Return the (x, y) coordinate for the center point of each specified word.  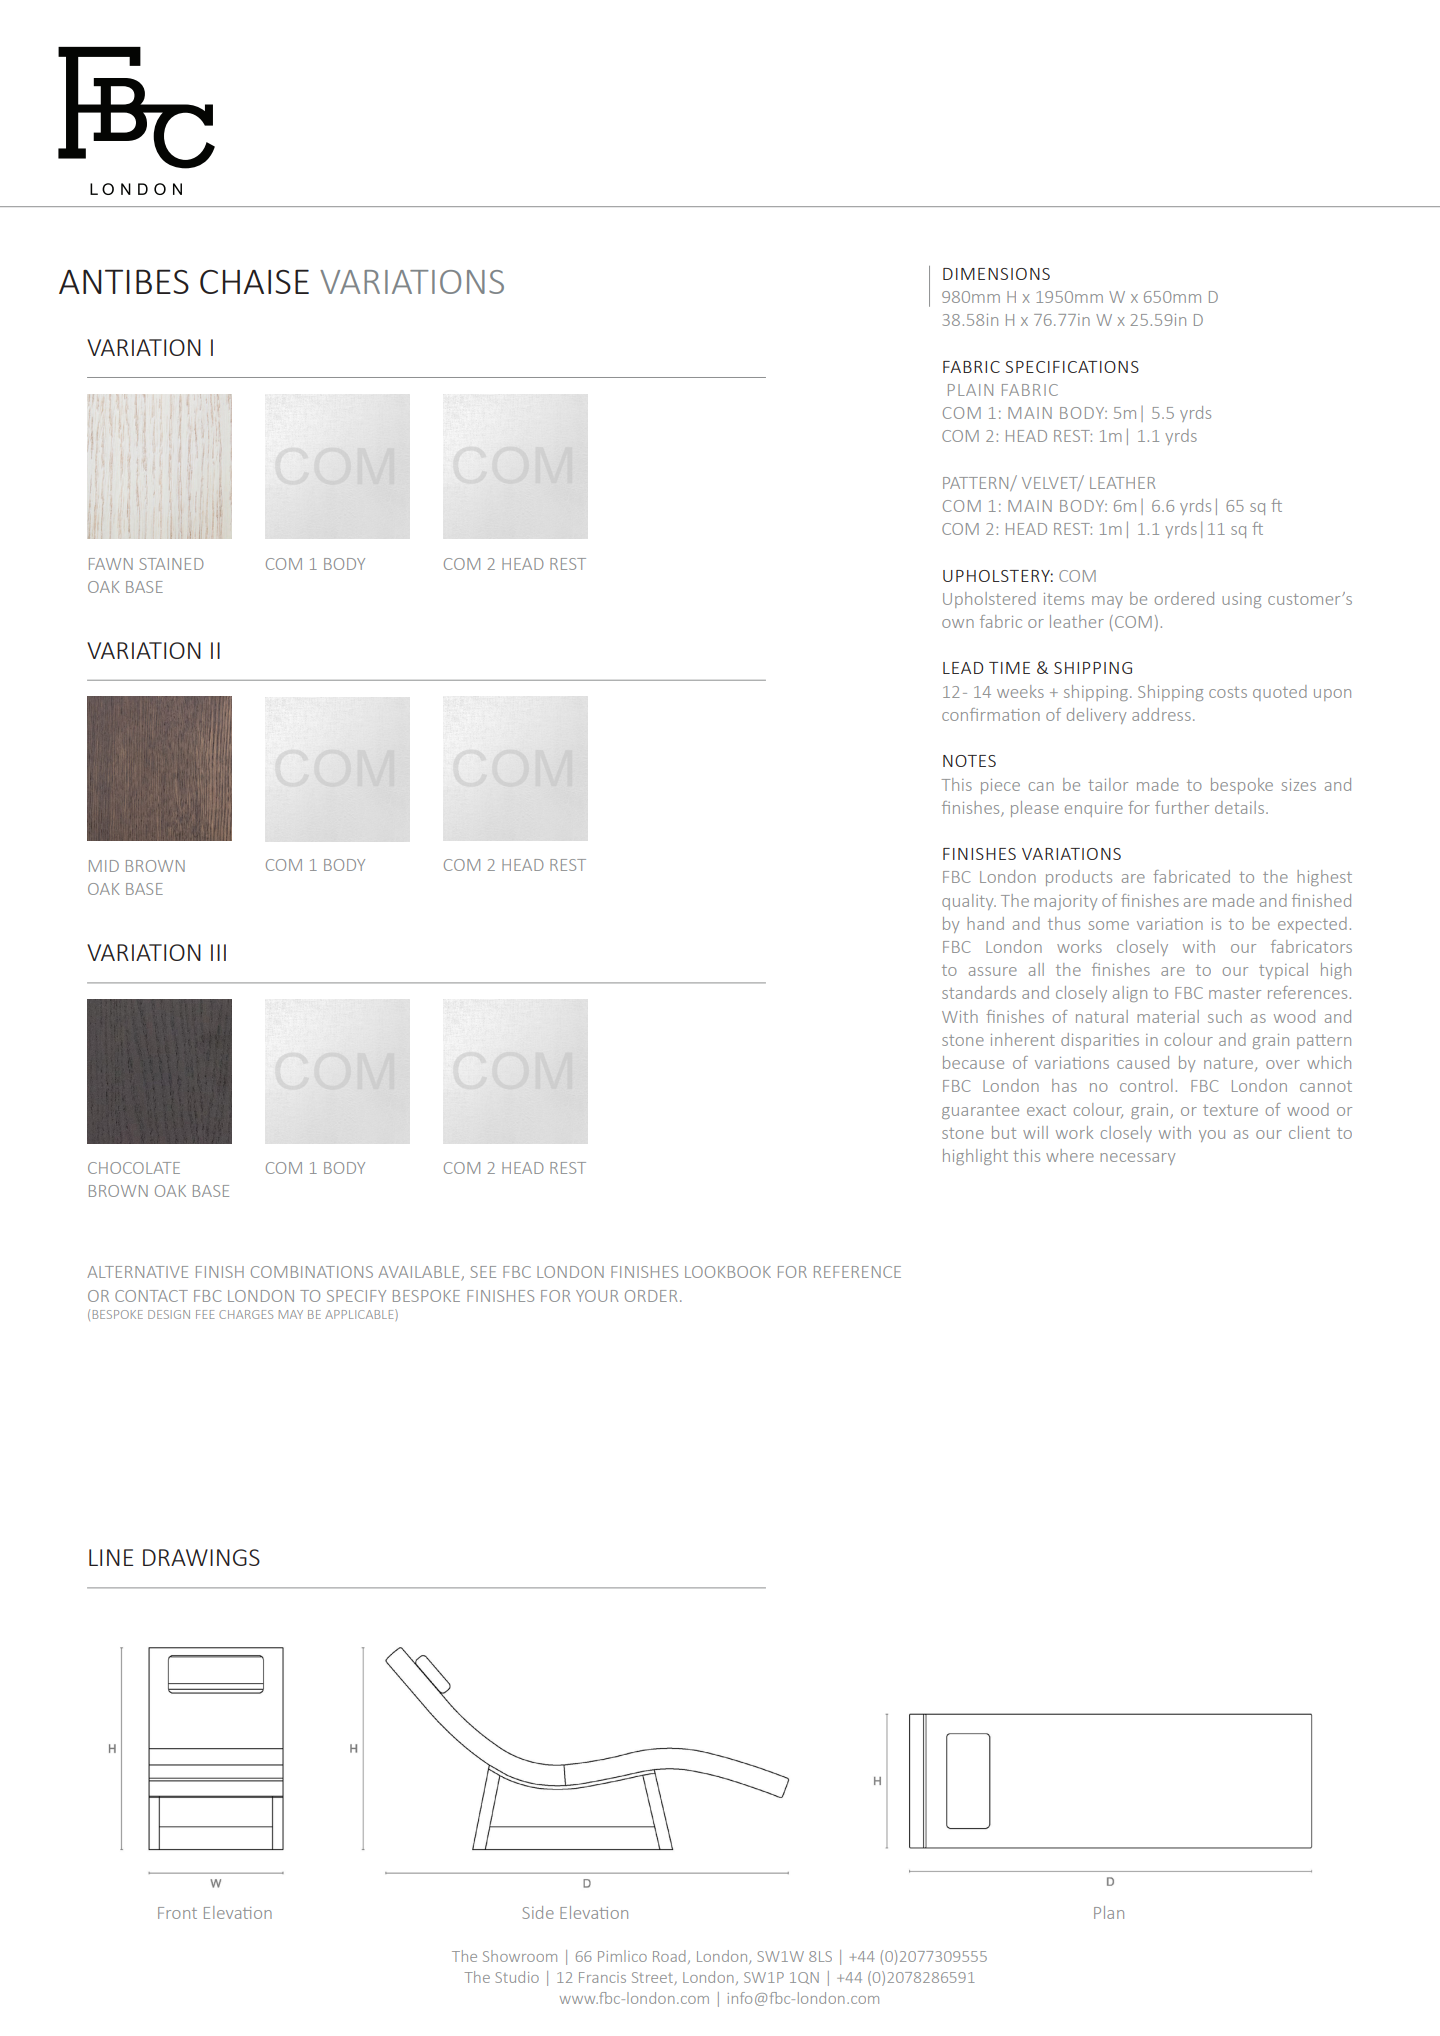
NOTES (969, 761)
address (1161, 714)
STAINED (171, 564)
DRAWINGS (201, 1557)
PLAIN (970, 390)
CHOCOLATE (134, 1168)
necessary (1137, 1159)
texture (1230, 1110)
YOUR (597, 1296)
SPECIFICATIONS (1072, 367)
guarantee (980, 1112)
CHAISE (254, 281)
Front (177, 1913)
